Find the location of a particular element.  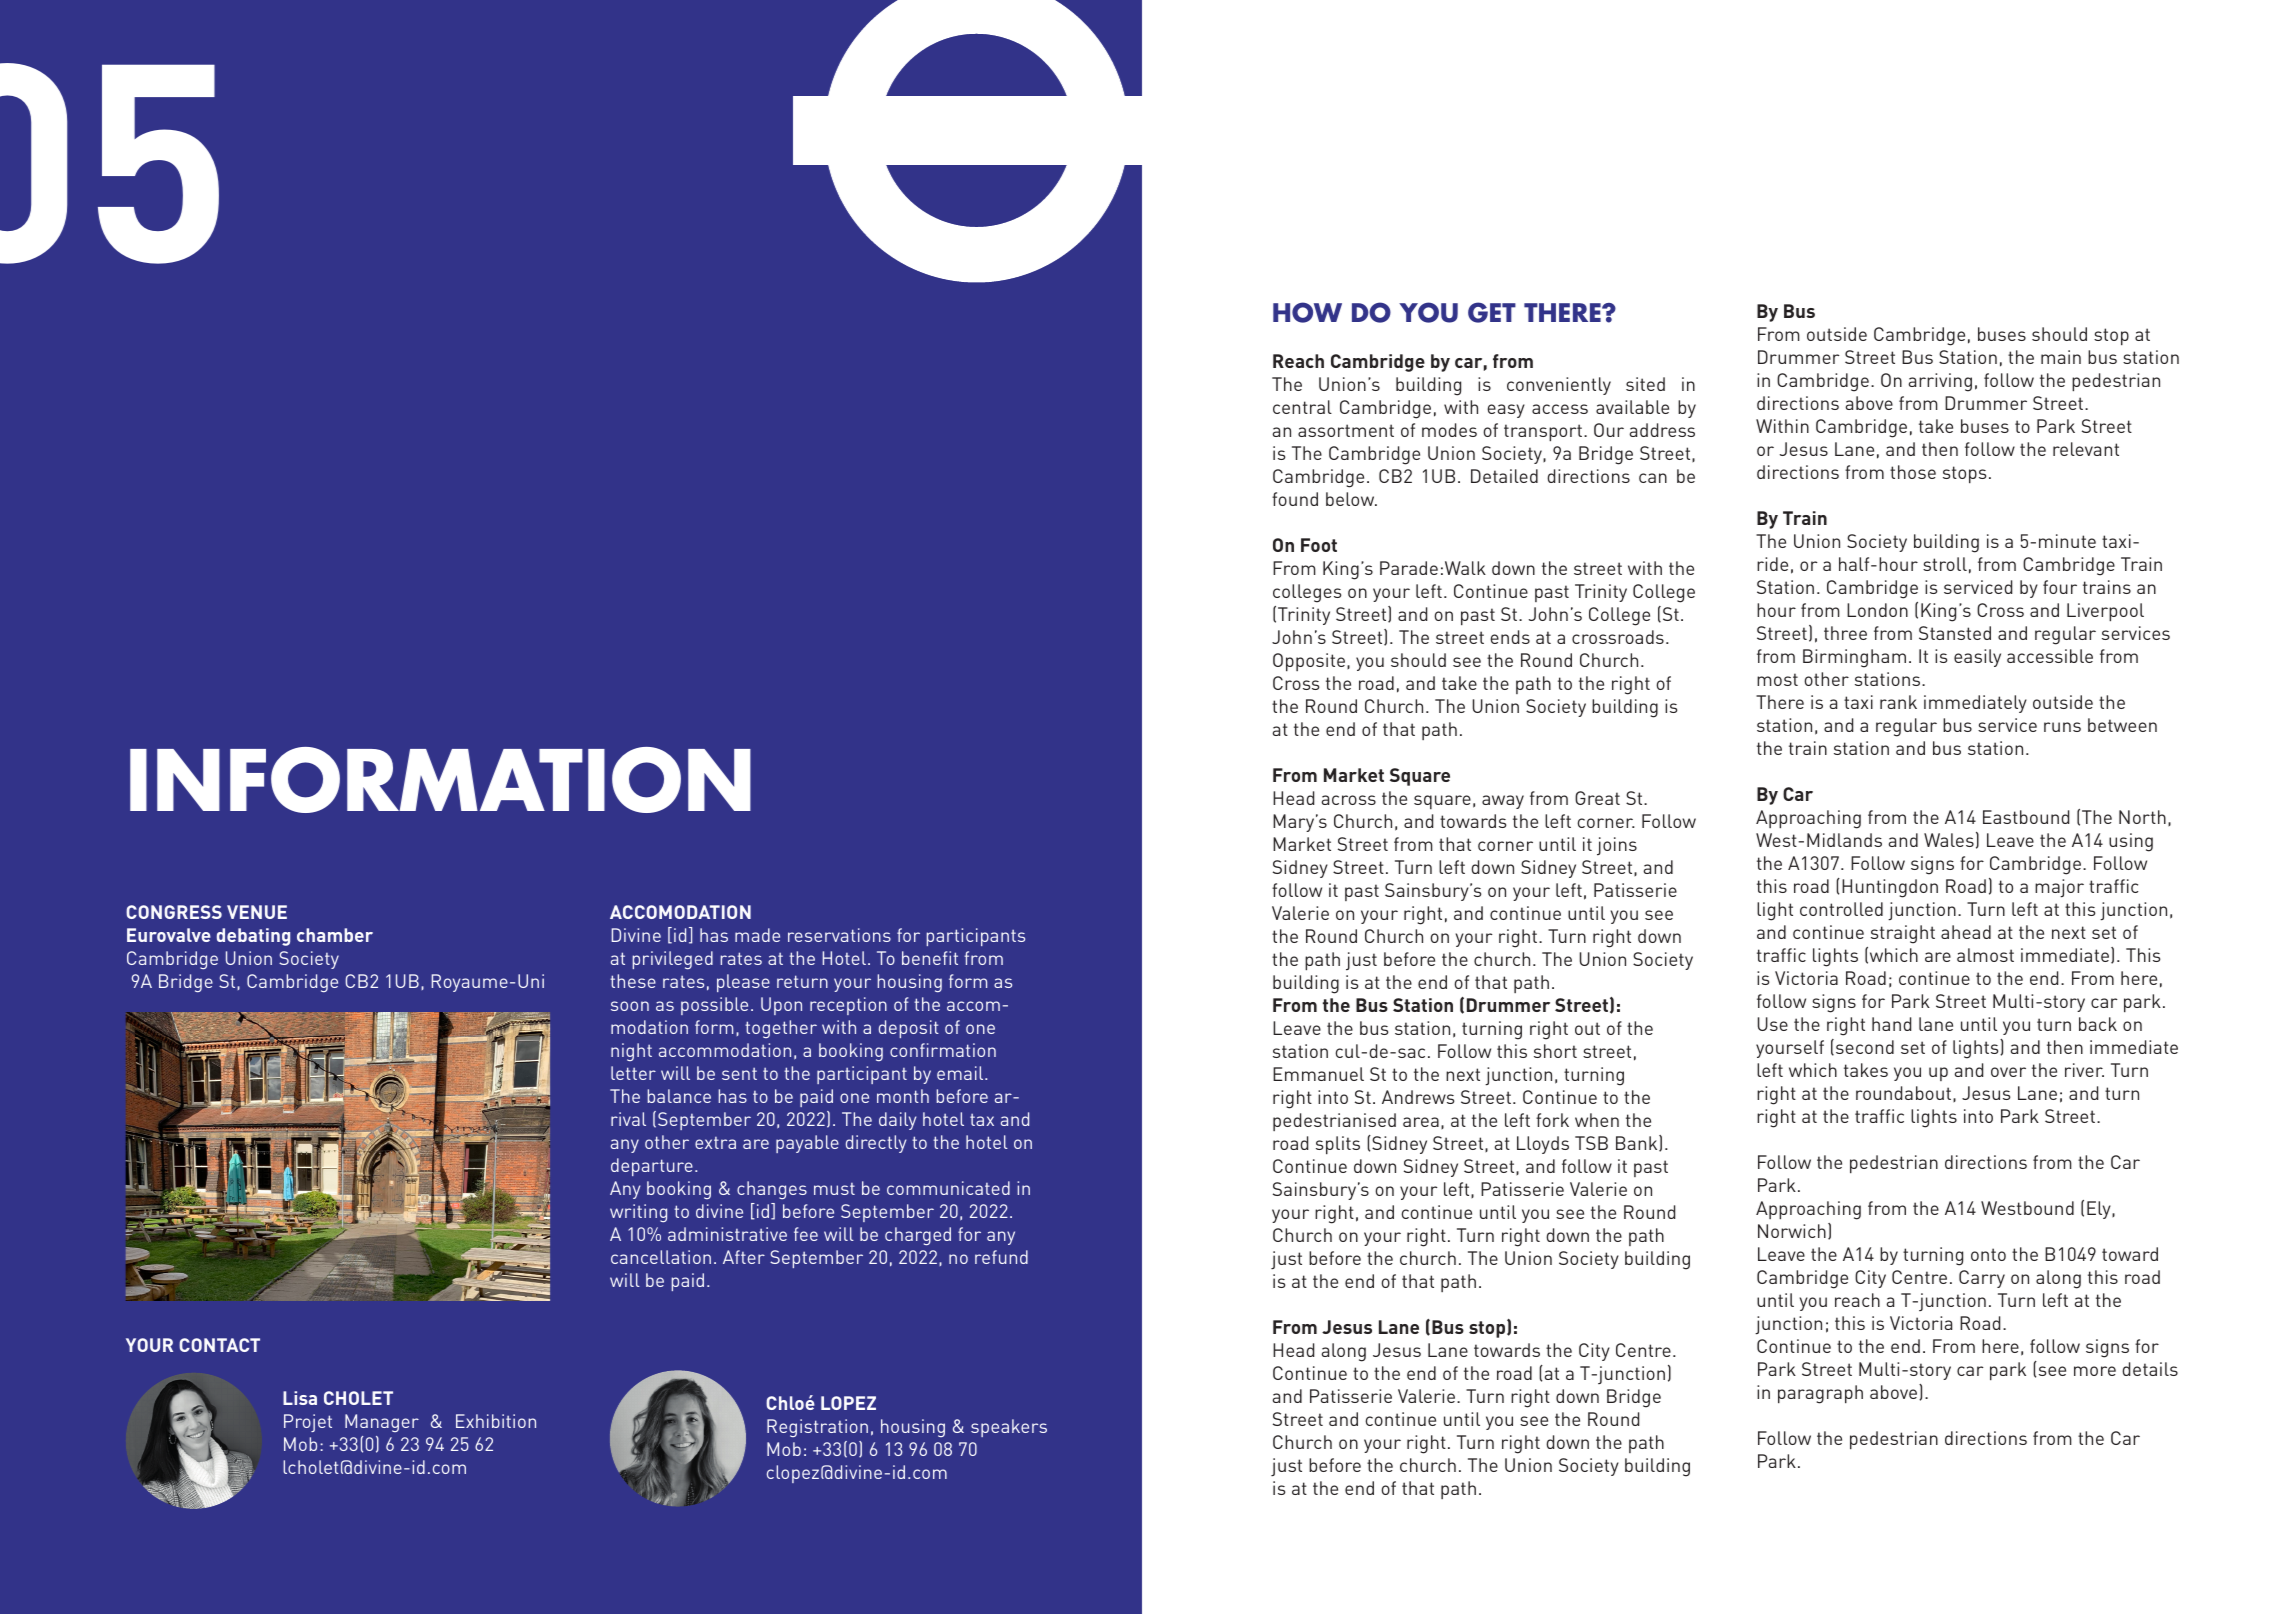

arriving is located at coordinates (1940, 382).
